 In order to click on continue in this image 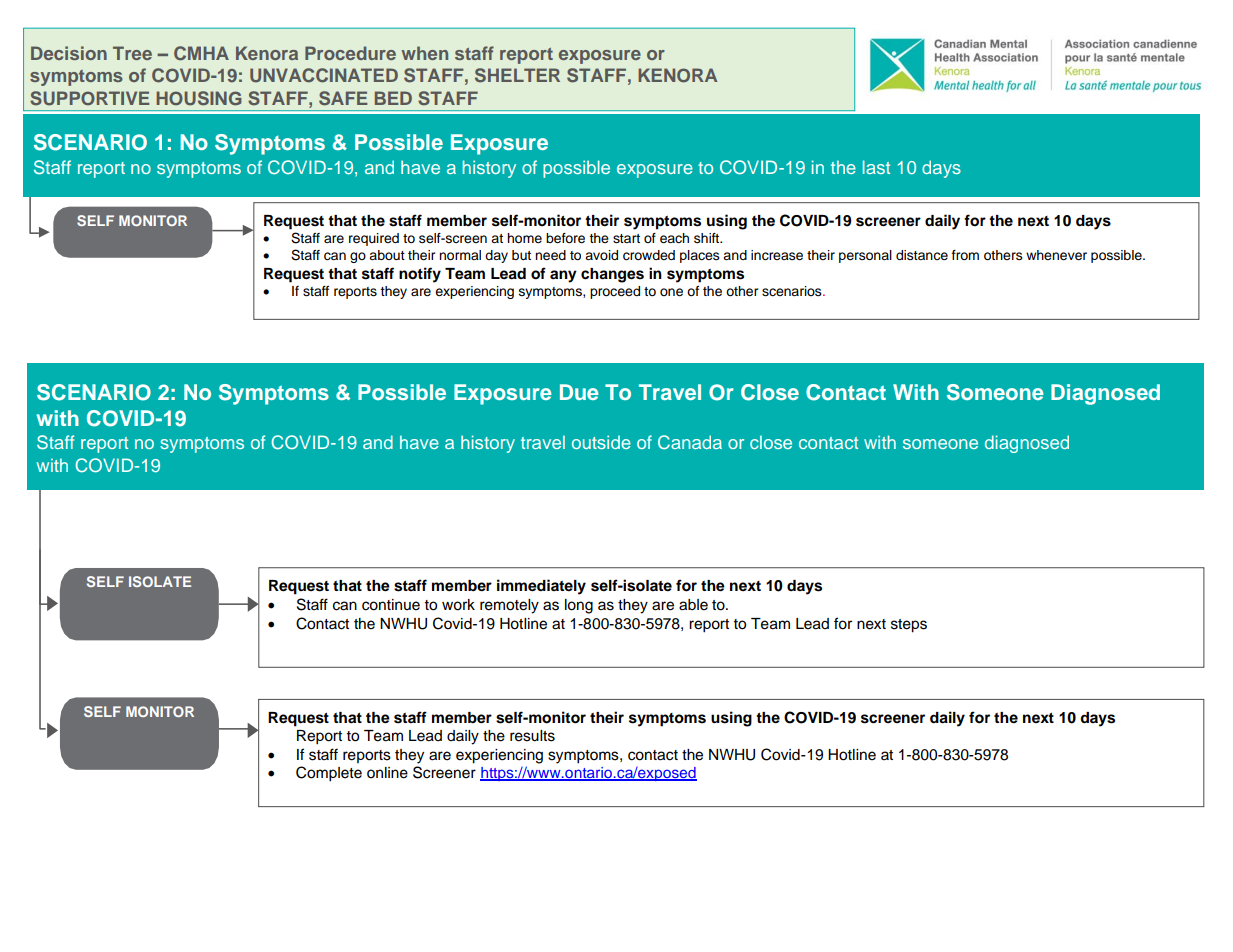, I will do `click(391, 605)`.
